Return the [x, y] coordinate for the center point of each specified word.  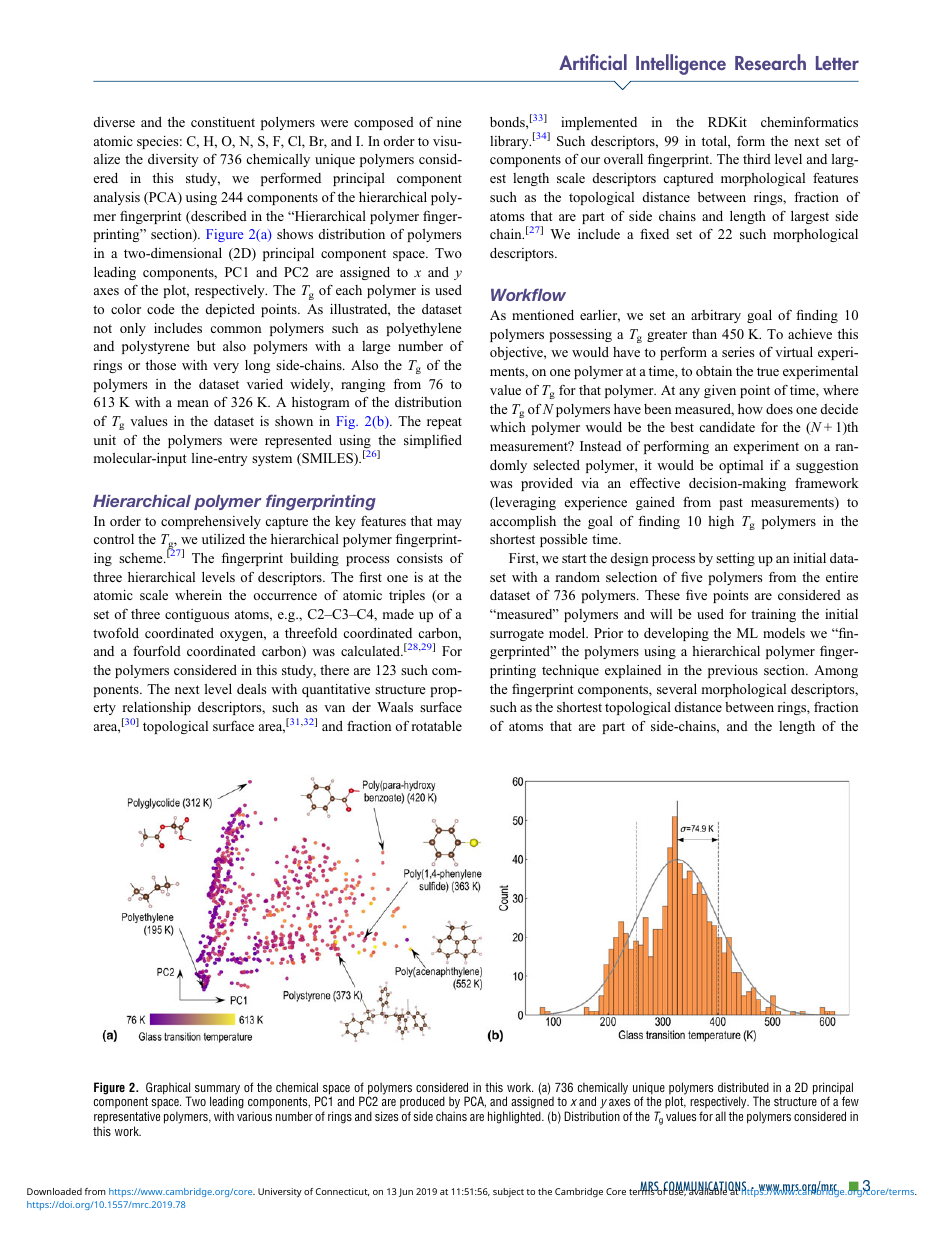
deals [251, 689]
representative [127, 1117]
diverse [114, 122]
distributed [743, 1087]
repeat [444, 423]
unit [104, 440]
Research [770, 62]
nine [449, 122]
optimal [741, 466]
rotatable [437, 726]
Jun [406, 1192]
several [677, 689]
